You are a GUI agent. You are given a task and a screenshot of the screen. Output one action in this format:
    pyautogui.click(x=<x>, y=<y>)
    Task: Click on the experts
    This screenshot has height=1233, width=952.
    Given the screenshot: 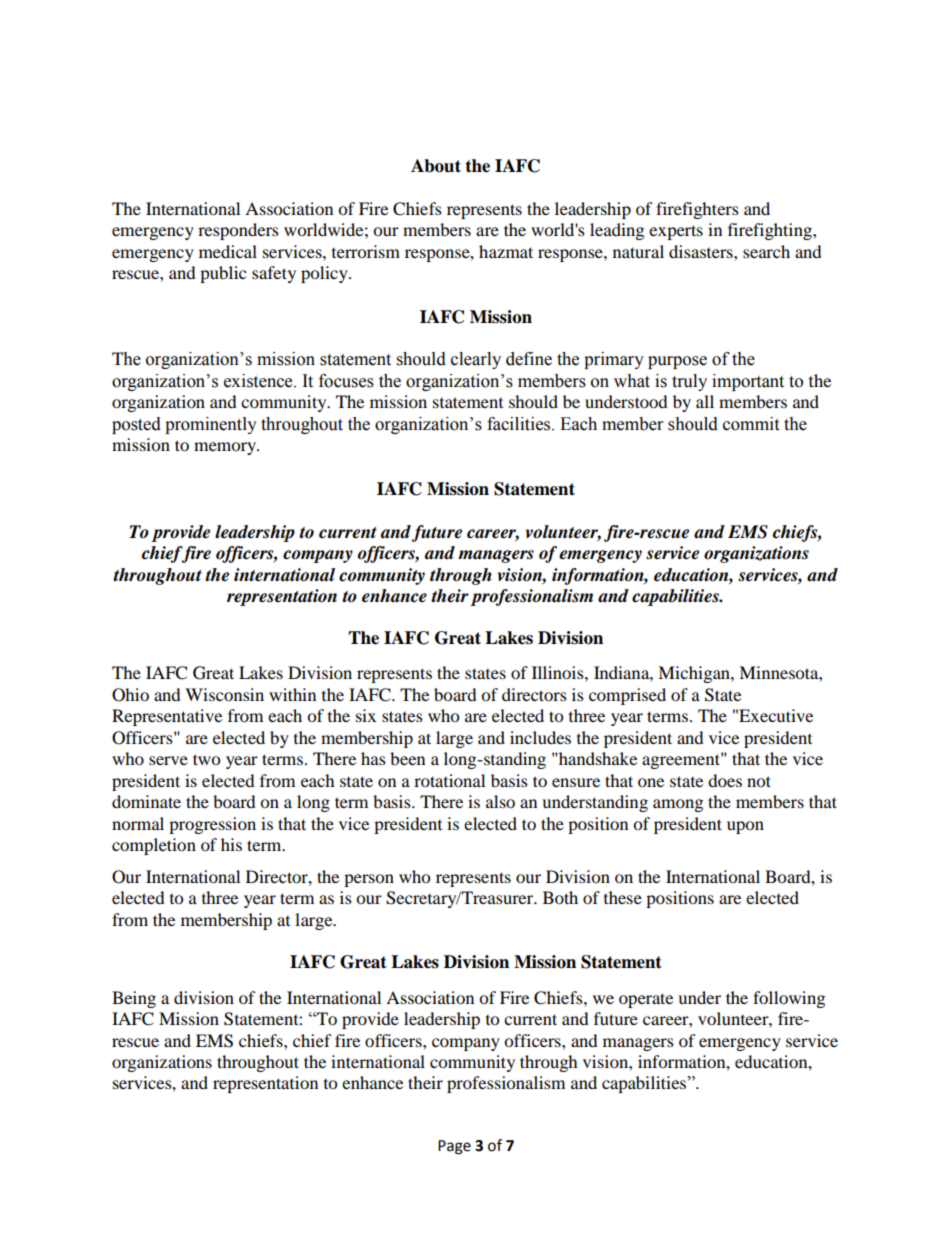 What is the action you would take?
    pyautogui.click(x=676, y=232)
